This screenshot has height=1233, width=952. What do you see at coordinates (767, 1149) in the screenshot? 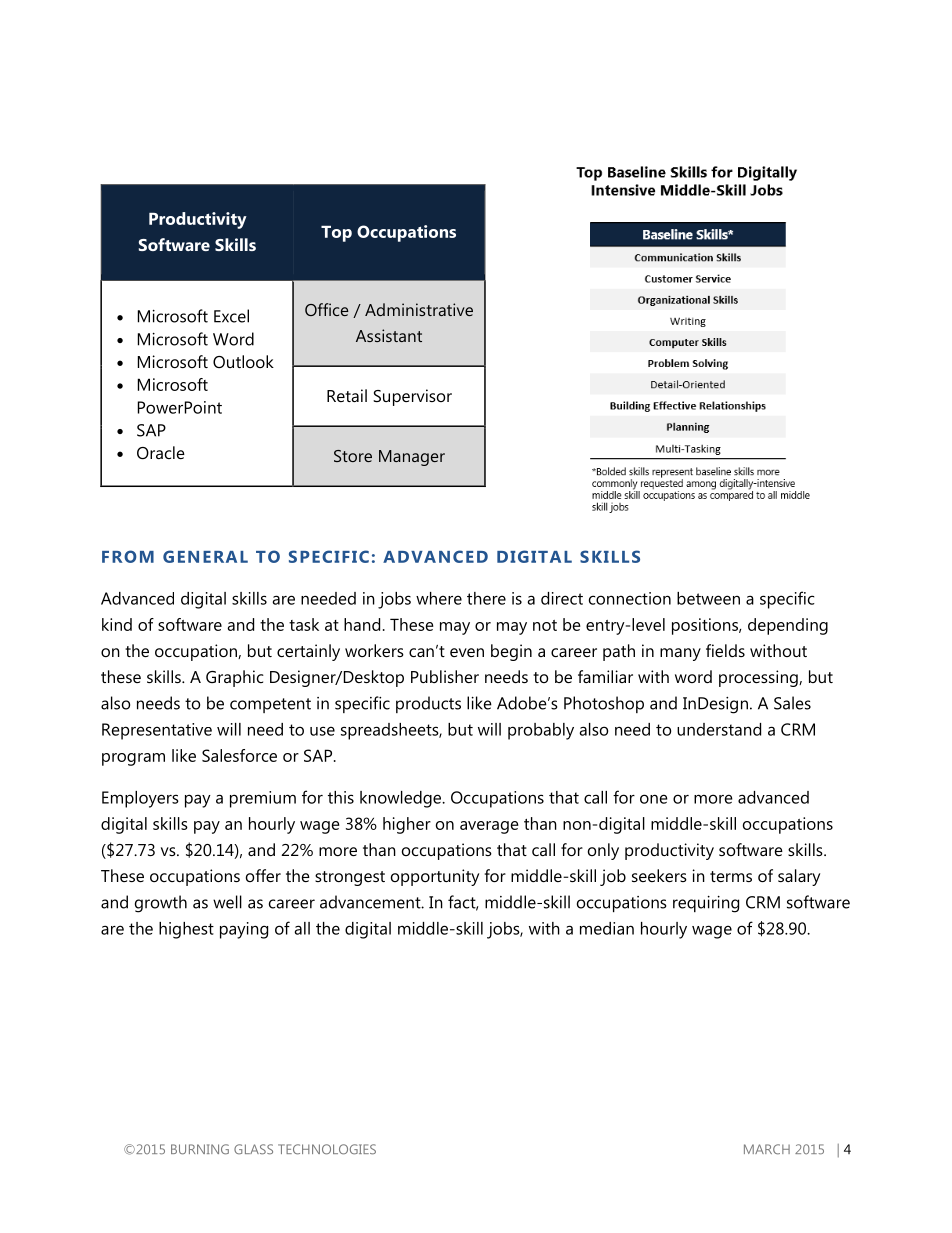
I see `MARCH` at bounding box center [767, 1149].
